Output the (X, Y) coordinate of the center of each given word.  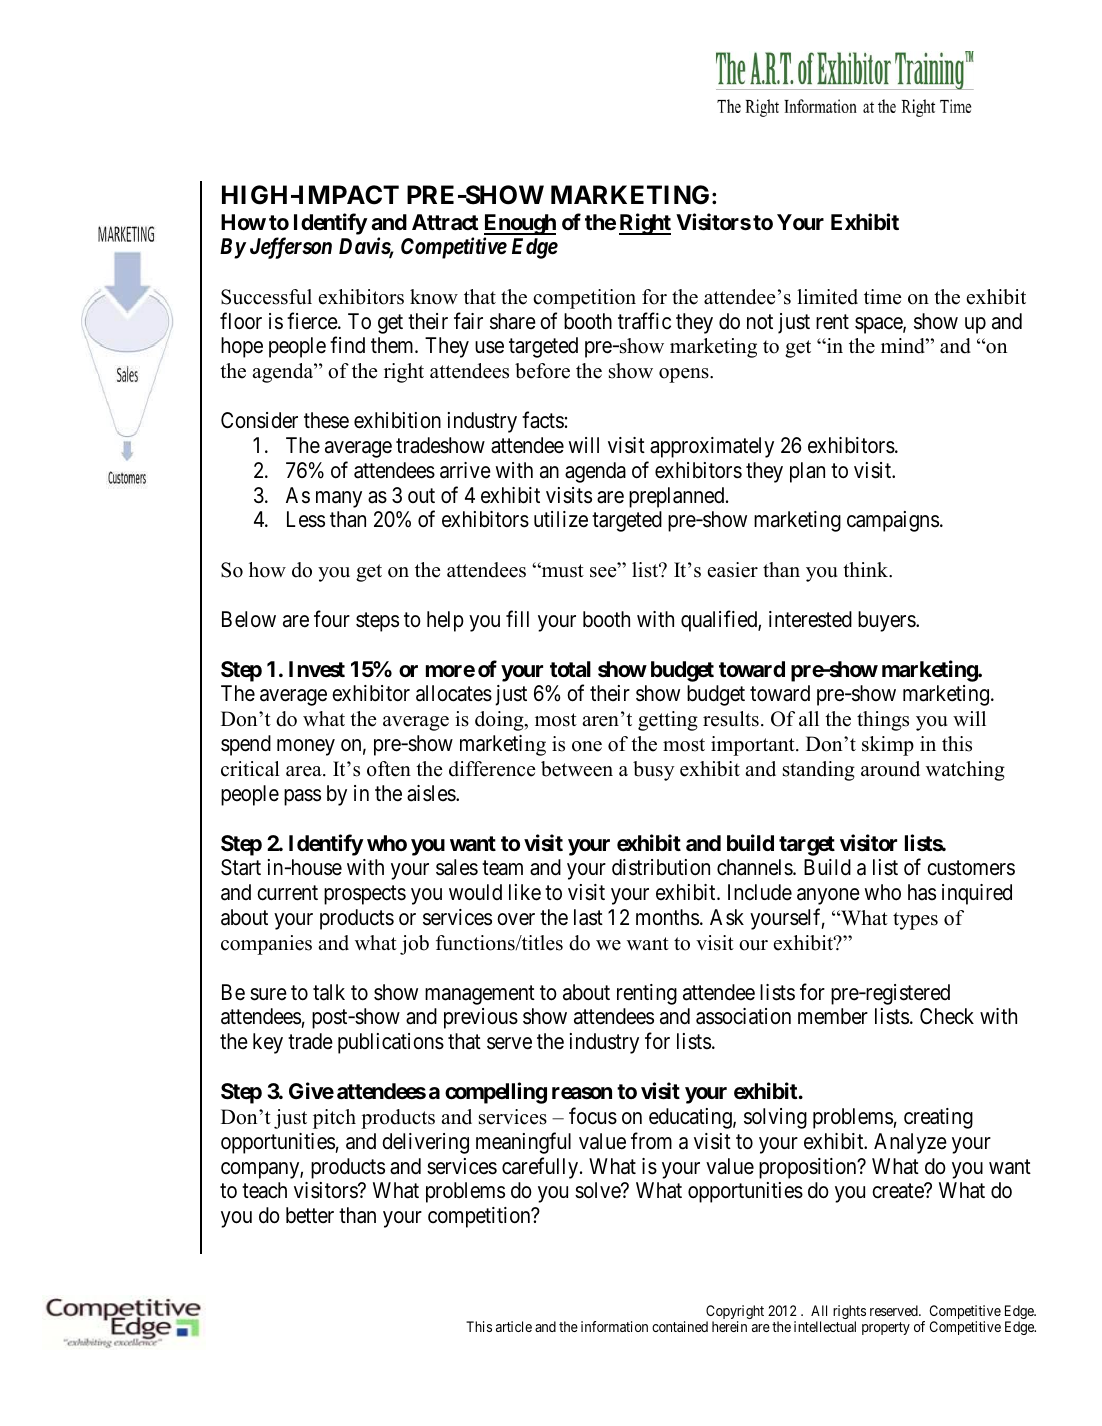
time (882, 297)
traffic (644, 321)
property (886, 1328)
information (614, 1326)
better (310, 1215)
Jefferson (291, 248)
